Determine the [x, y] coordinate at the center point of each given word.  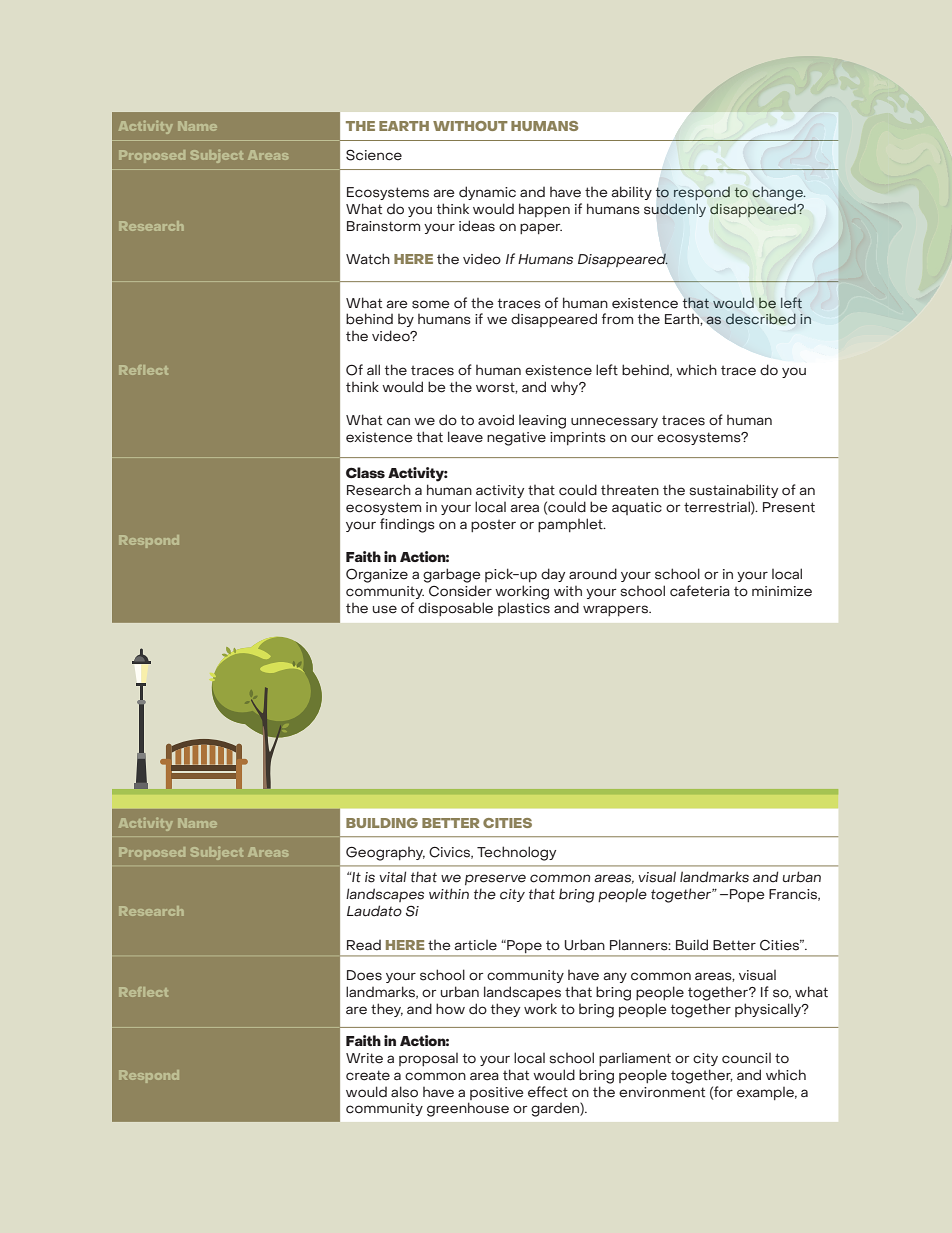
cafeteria [700, 591]
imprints [578, 438]
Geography [385, 853]
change [778, 194]
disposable [455, 609]
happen [544, 210]
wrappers [616, 610]
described [761, 319]
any [615, 977]
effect [548, 1092]
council [746, 1058]
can [398, 421]
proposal [428, 1059]
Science [374, 155]
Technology [516, 853]
